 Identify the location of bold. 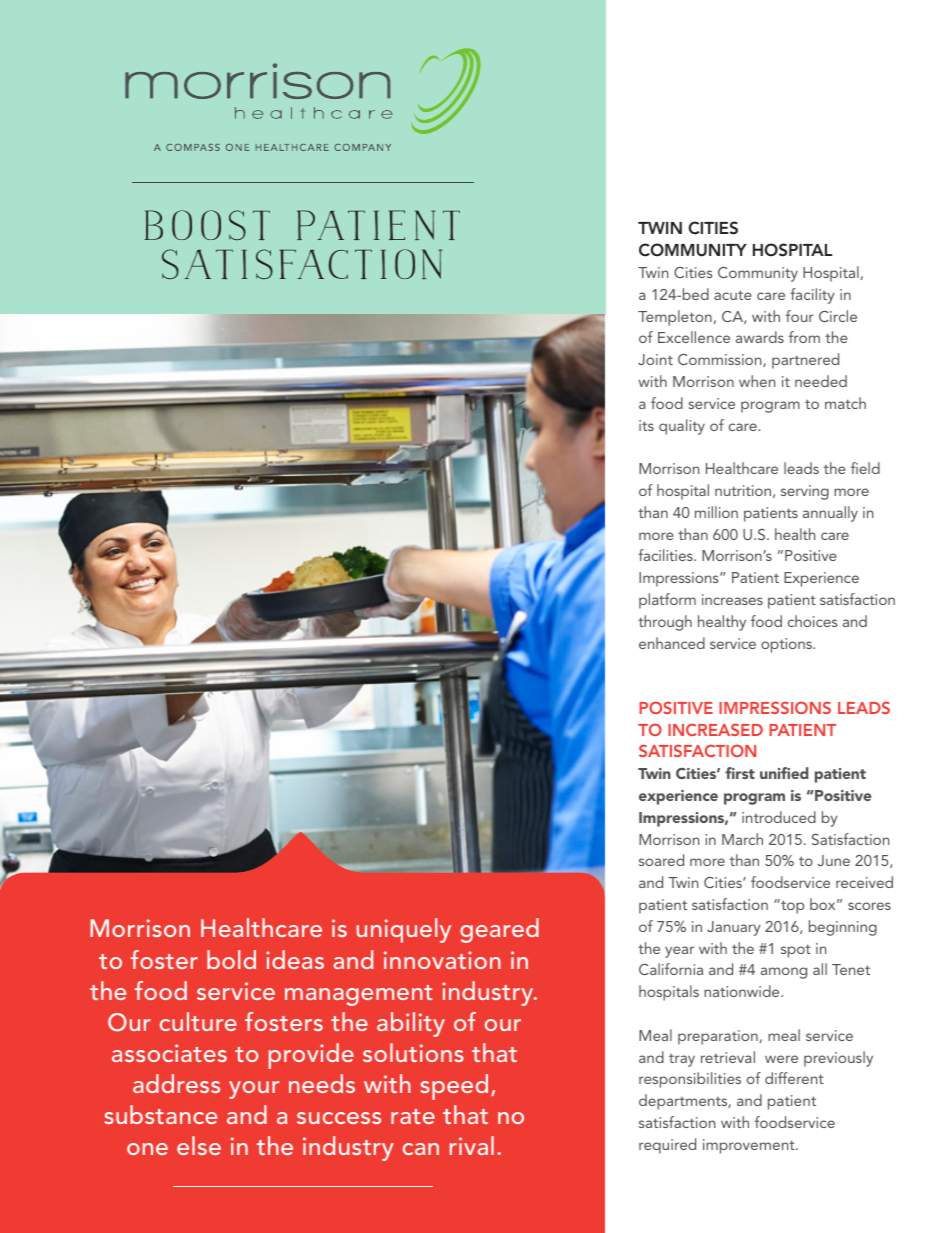
(231, 959).
